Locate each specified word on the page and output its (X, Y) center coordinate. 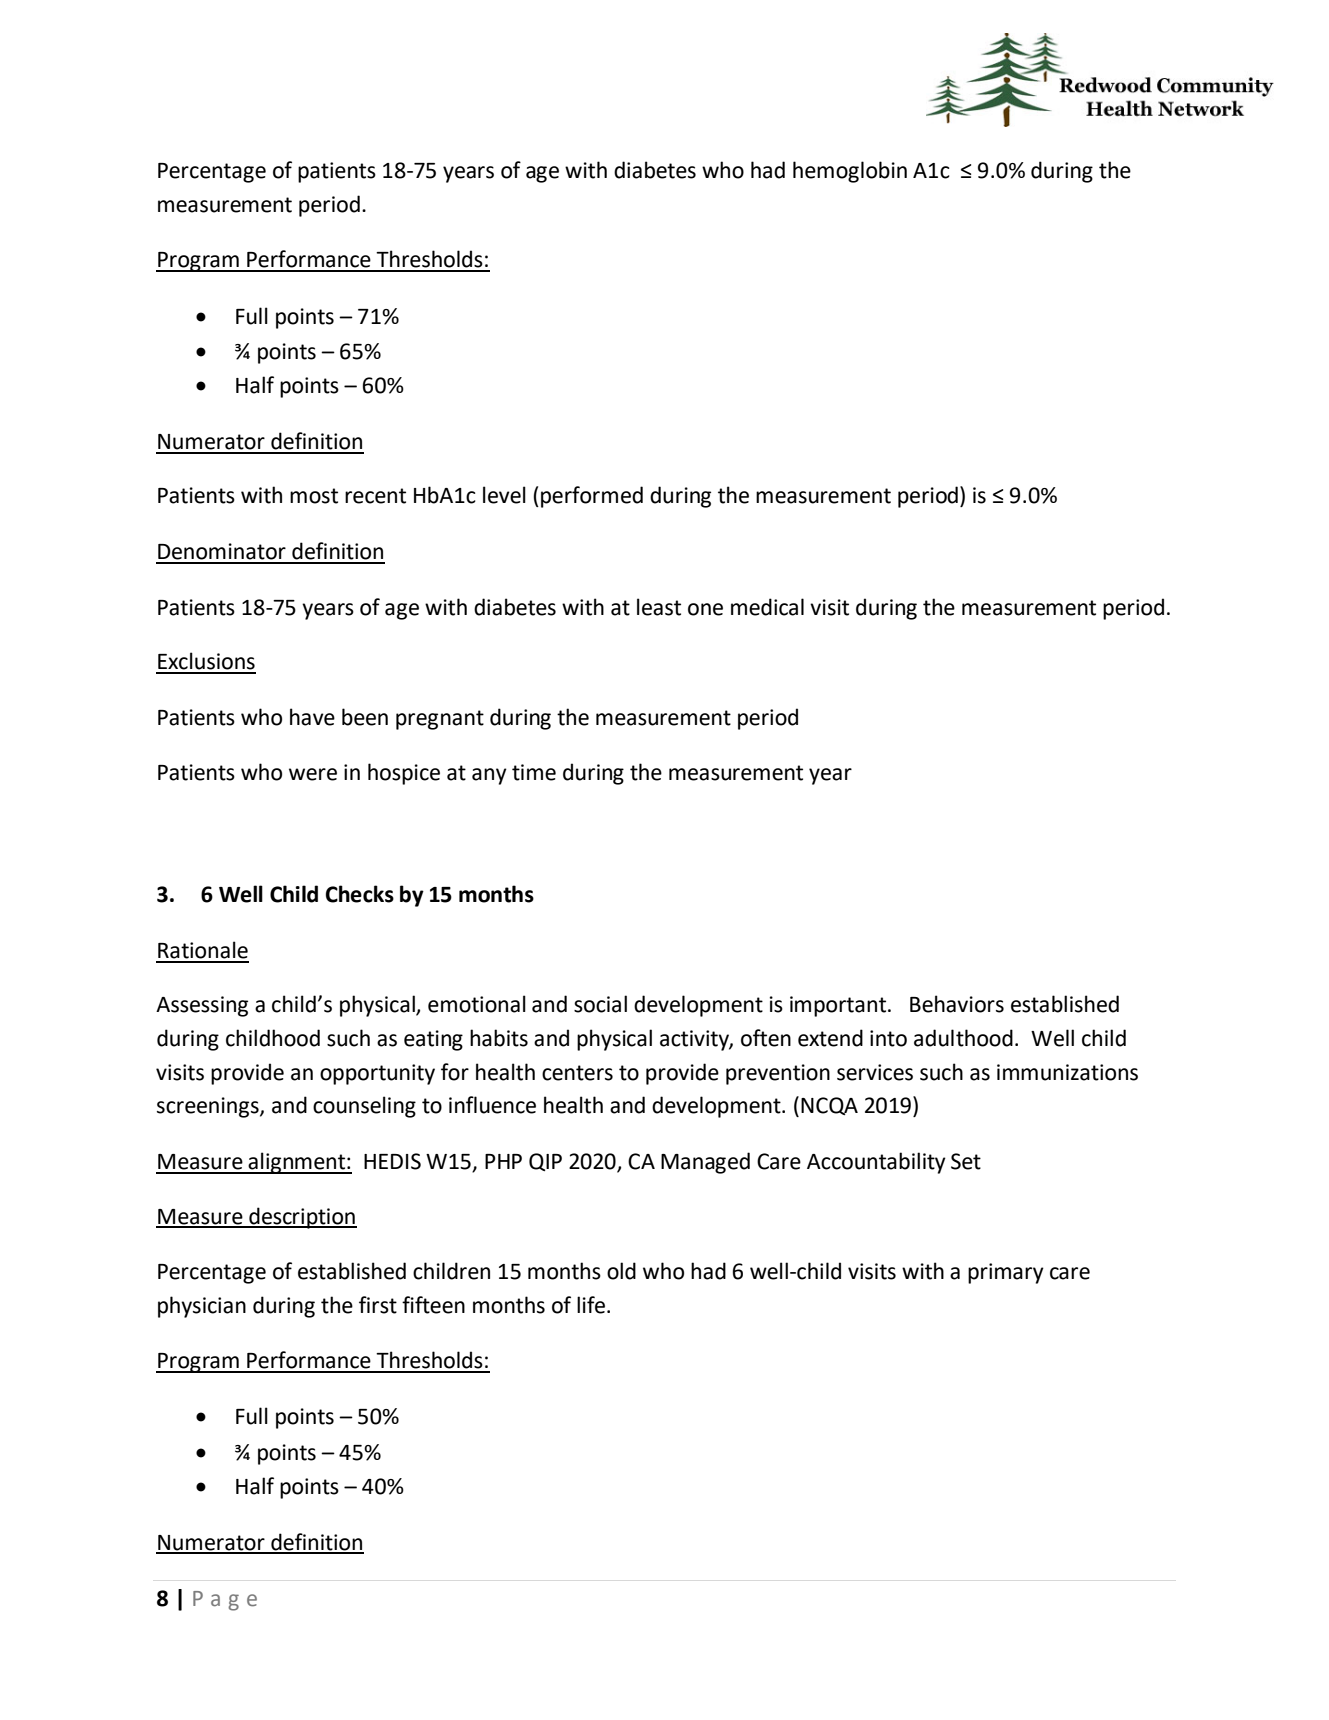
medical (767, 607)
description (302, 1218)
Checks (360, 894)
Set (966, 1161)
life (592, 1305)
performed (592, 497)
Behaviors (957, 1004)
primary (1006, 1273)
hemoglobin (850, 172)
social (600, 1004)
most (314, 496)
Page (225, 1601)
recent (375, 496)
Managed (705, 1163)
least (659, 607)
